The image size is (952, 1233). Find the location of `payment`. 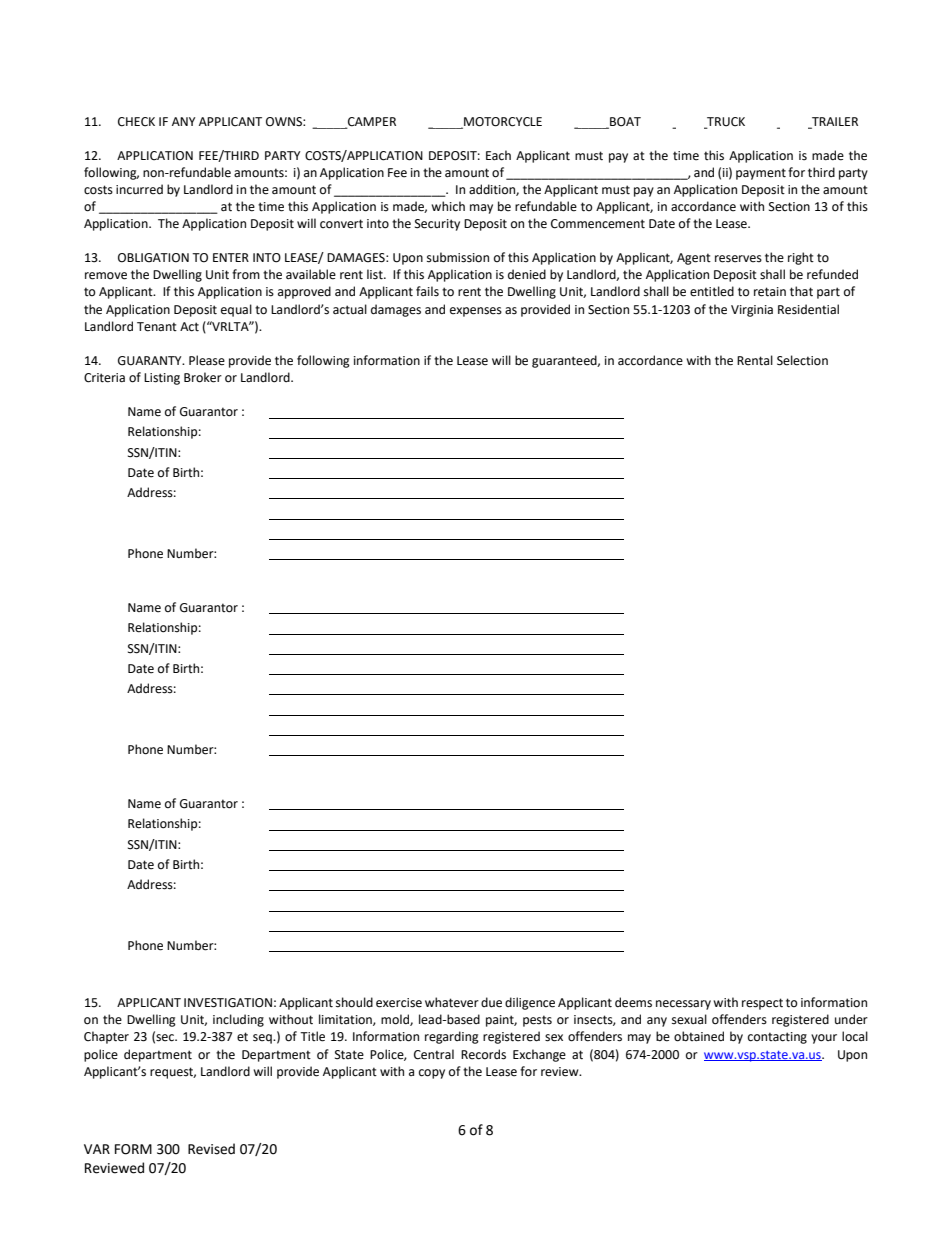

payment is located at coordinates (761, 174).
